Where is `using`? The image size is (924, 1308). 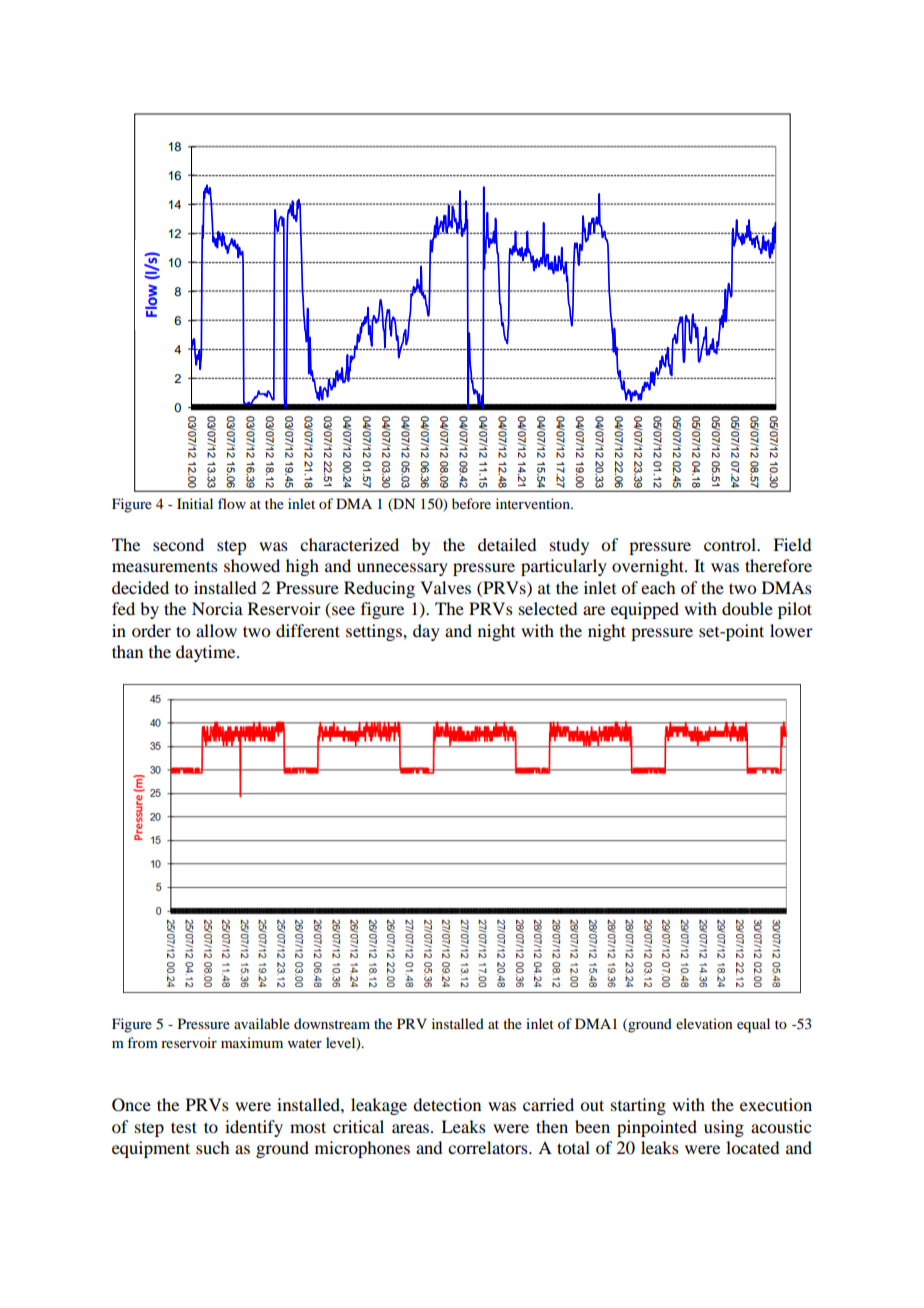 using is located at coordinates (724, 1128).
